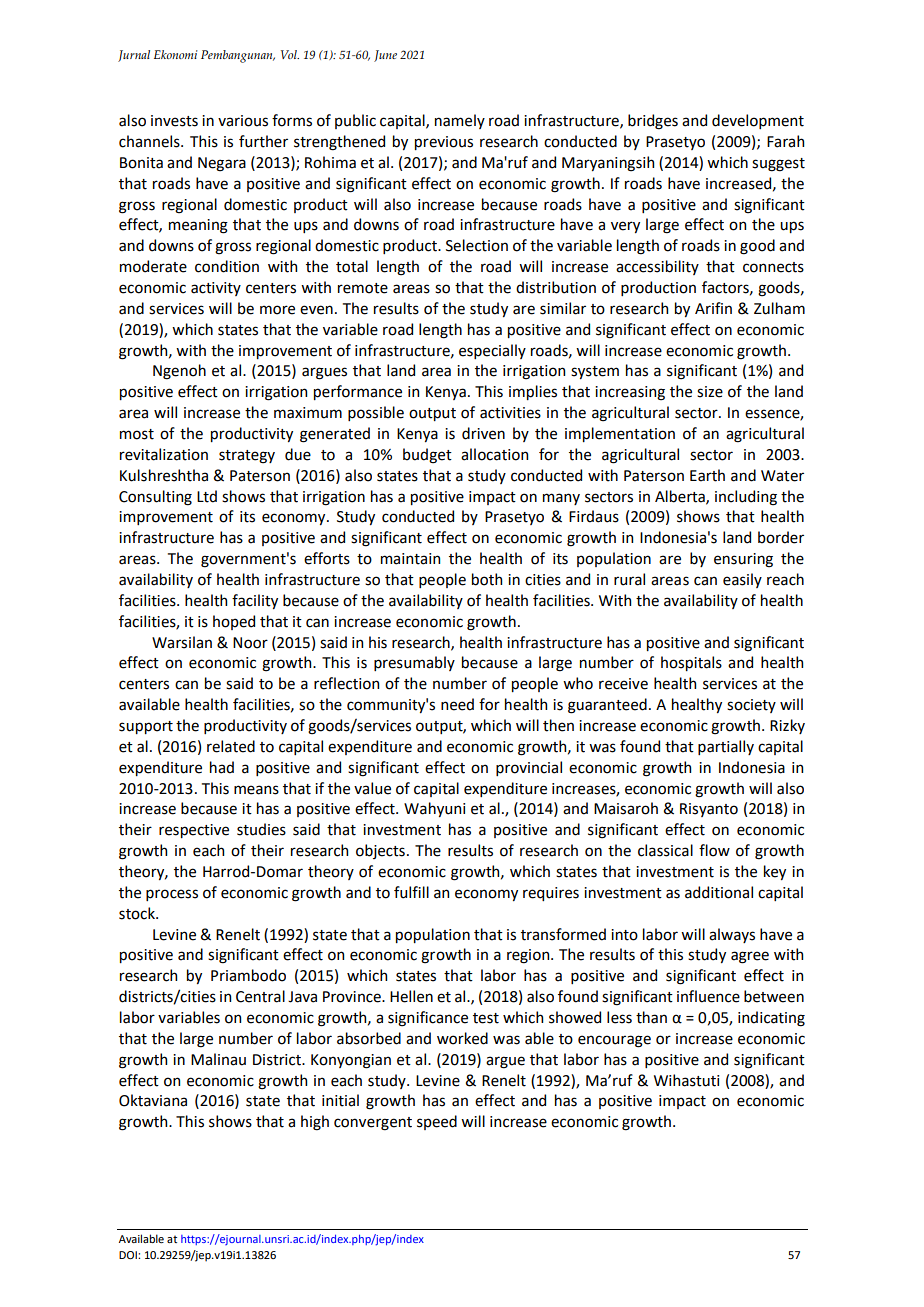 Image resolution: width=924 pixels, height=1307 pixels. What do you see at coordinates (758, 121) in the document?
I see `development` at bounding box center [758, 121].
